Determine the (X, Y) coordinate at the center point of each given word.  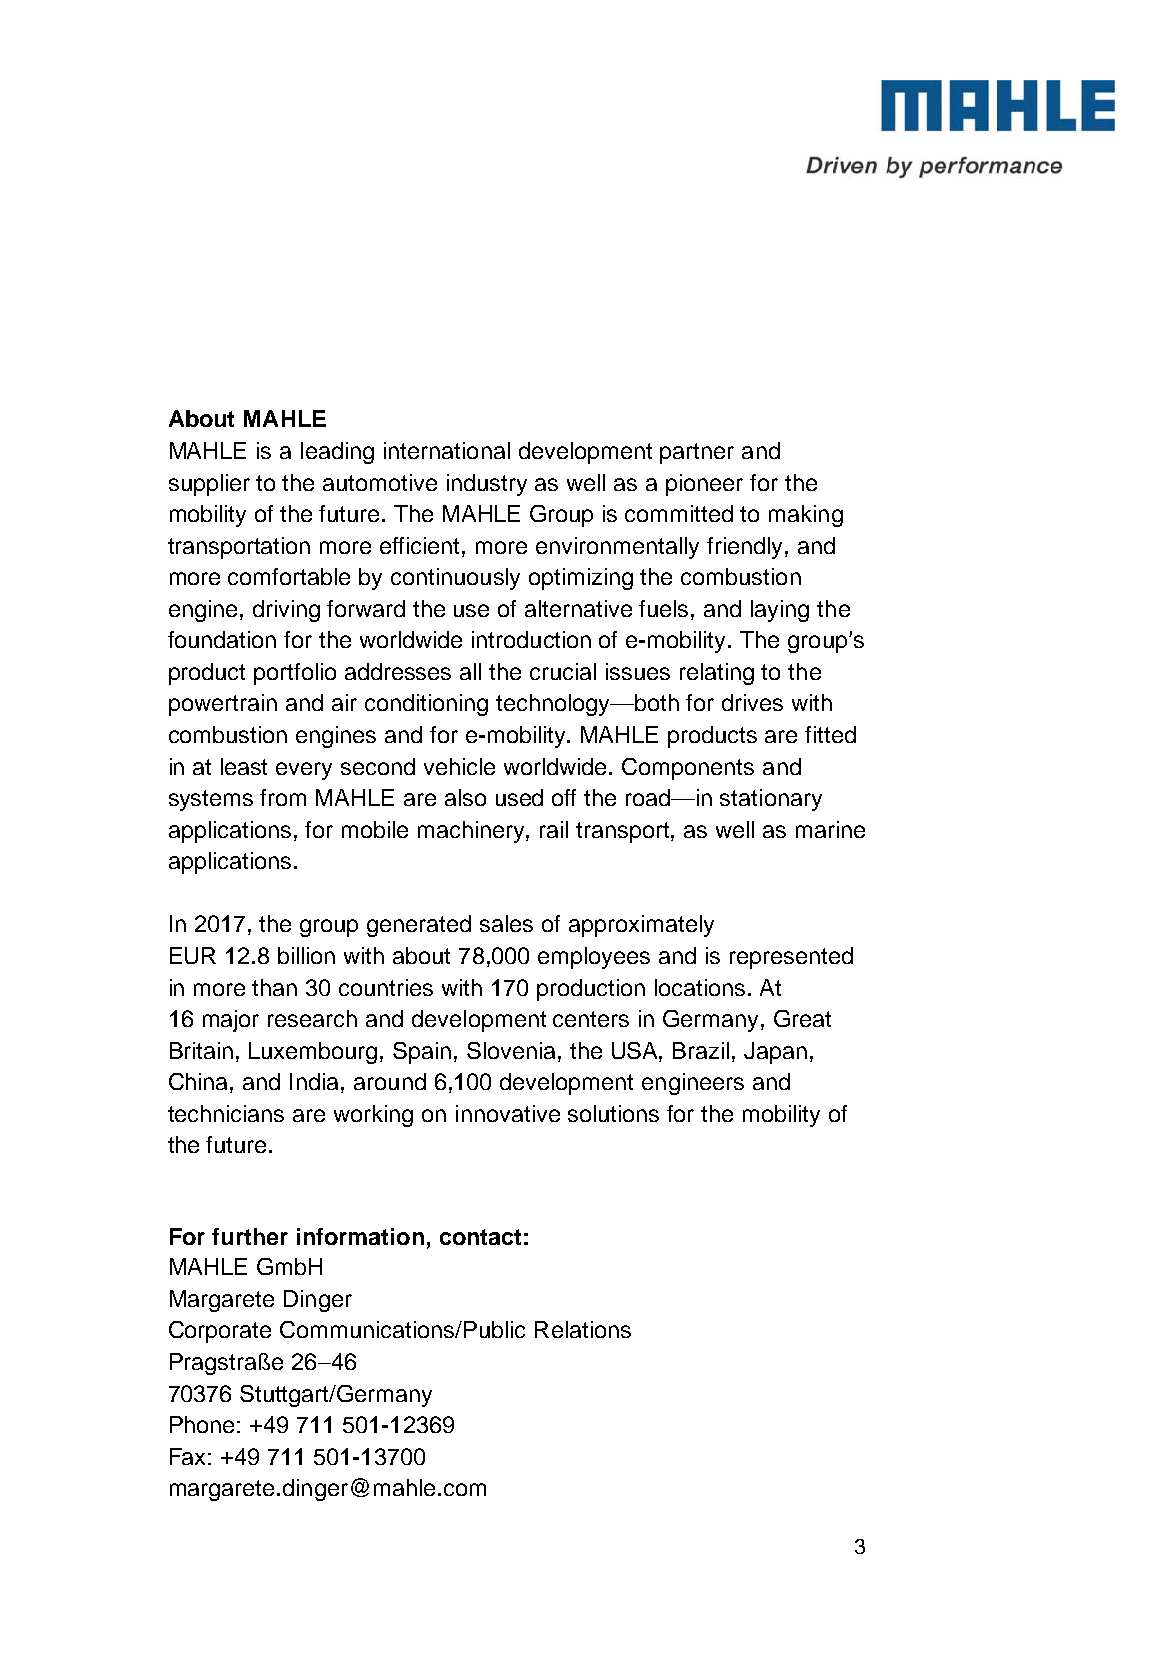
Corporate (220, 1332)
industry (487, 485)
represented (791, 958)
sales (506, 923)
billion (306, 955)
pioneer (704, 485)
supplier (209, 485)
